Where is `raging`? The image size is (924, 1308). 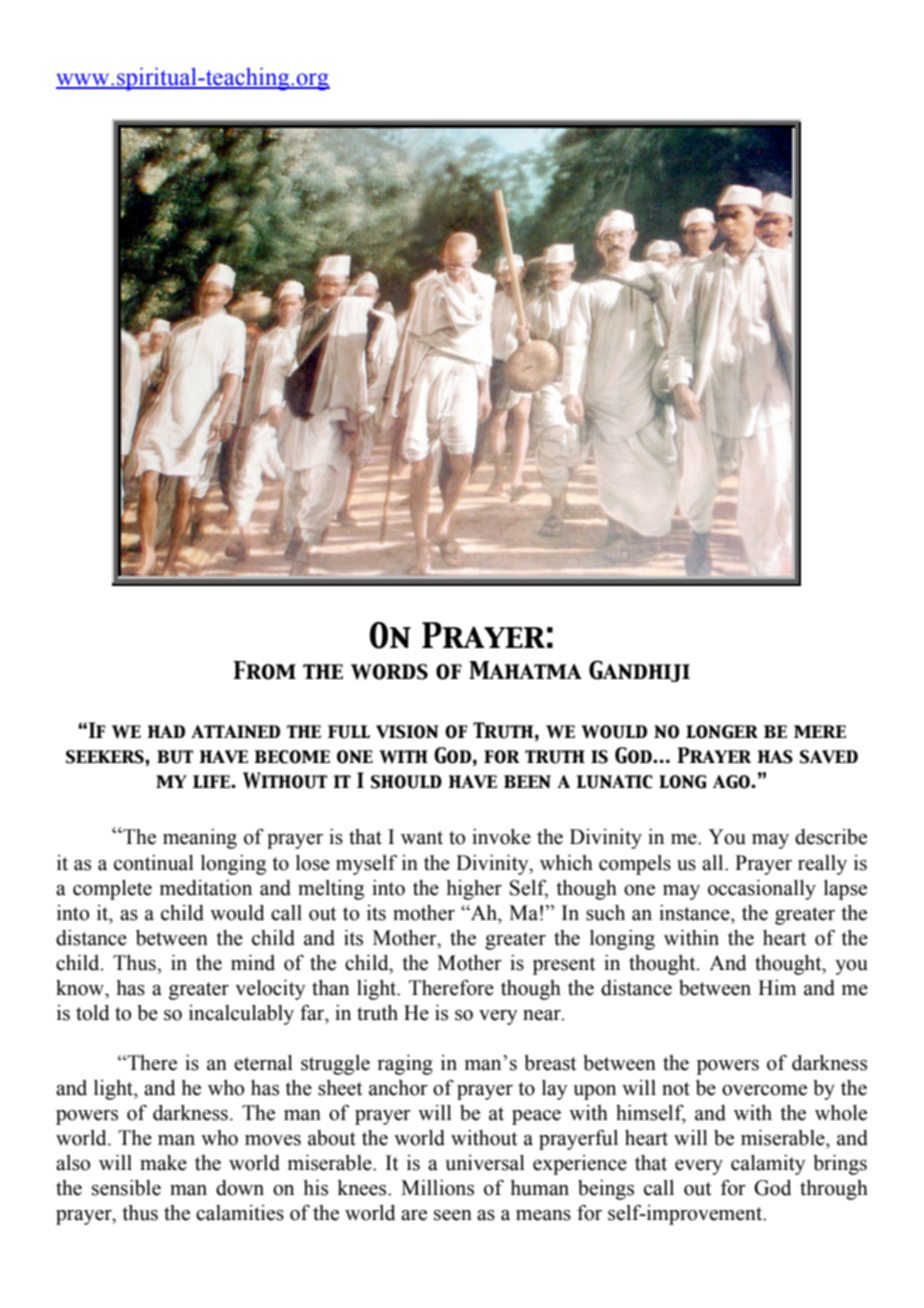
raging is located at coordinates (405, 1065).
